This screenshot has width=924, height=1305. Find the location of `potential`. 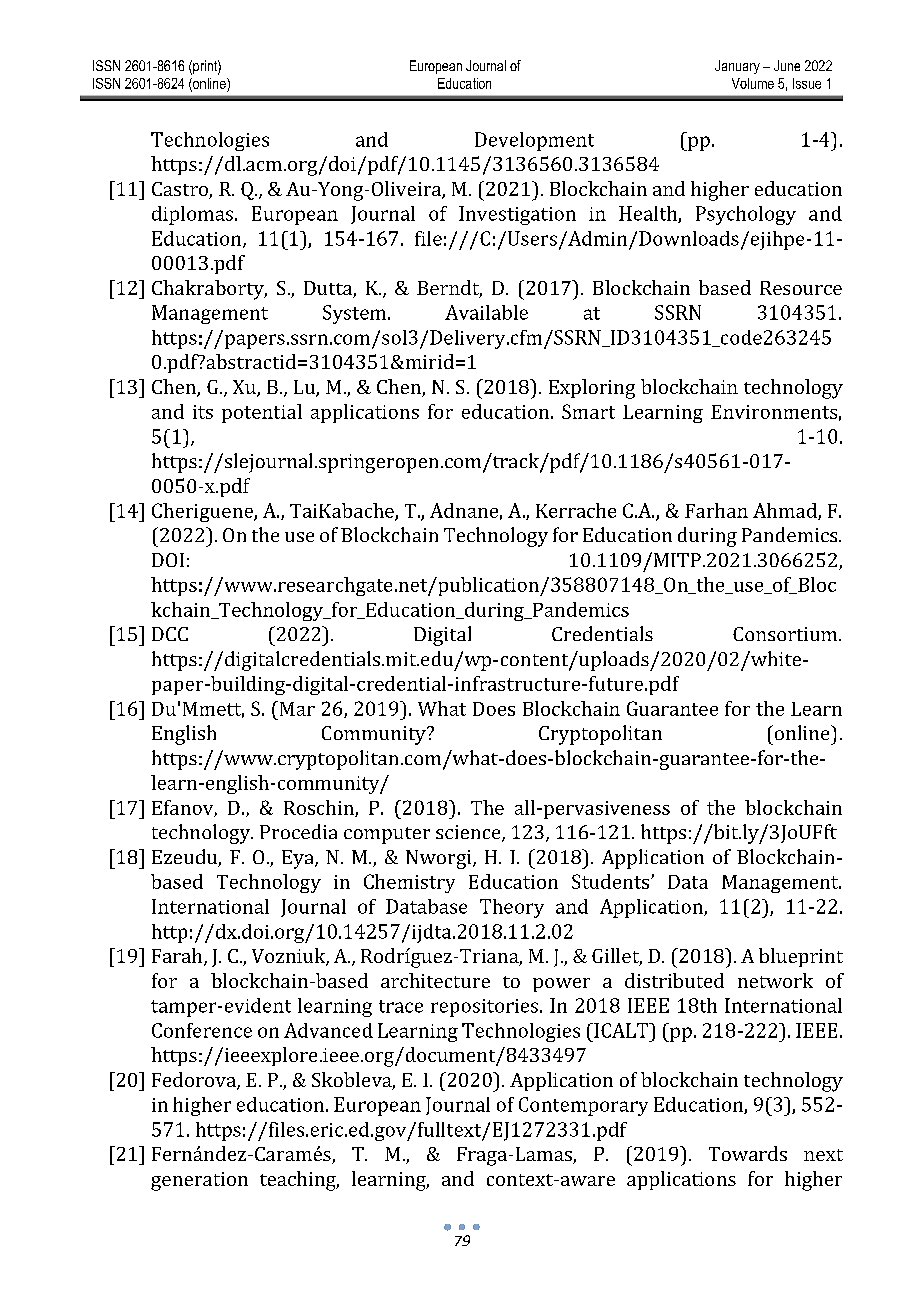

potential is located at coordinates (262, 413).
